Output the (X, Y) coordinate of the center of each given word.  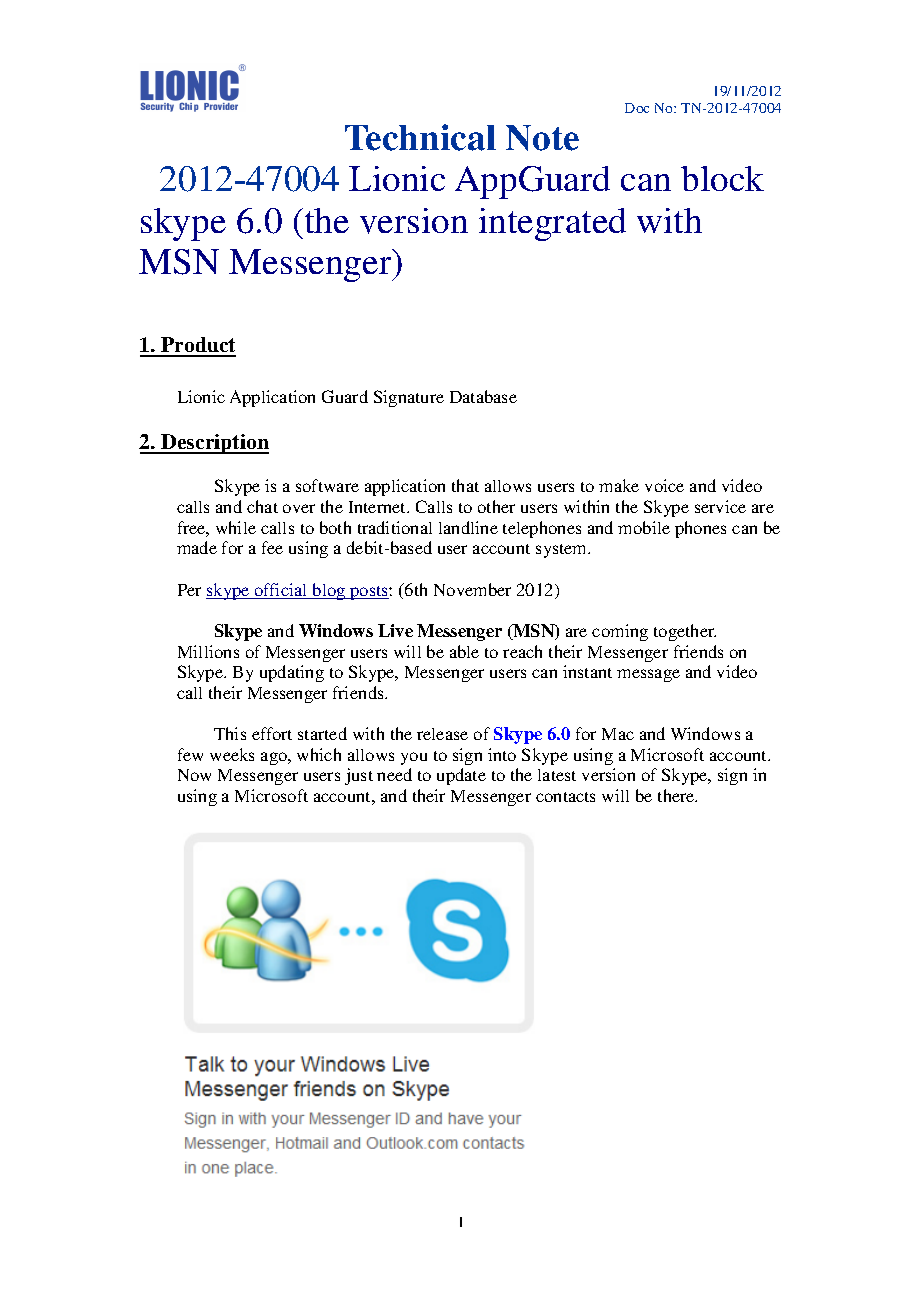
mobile (644, 527)
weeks (232, 754)
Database (483, 396)
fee (272, 547)
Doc (637, 108)
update (461, 776)
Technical (420, 137)
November (472, 589)
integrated (552, 224)
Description (214, 444)
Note (542, 138)
